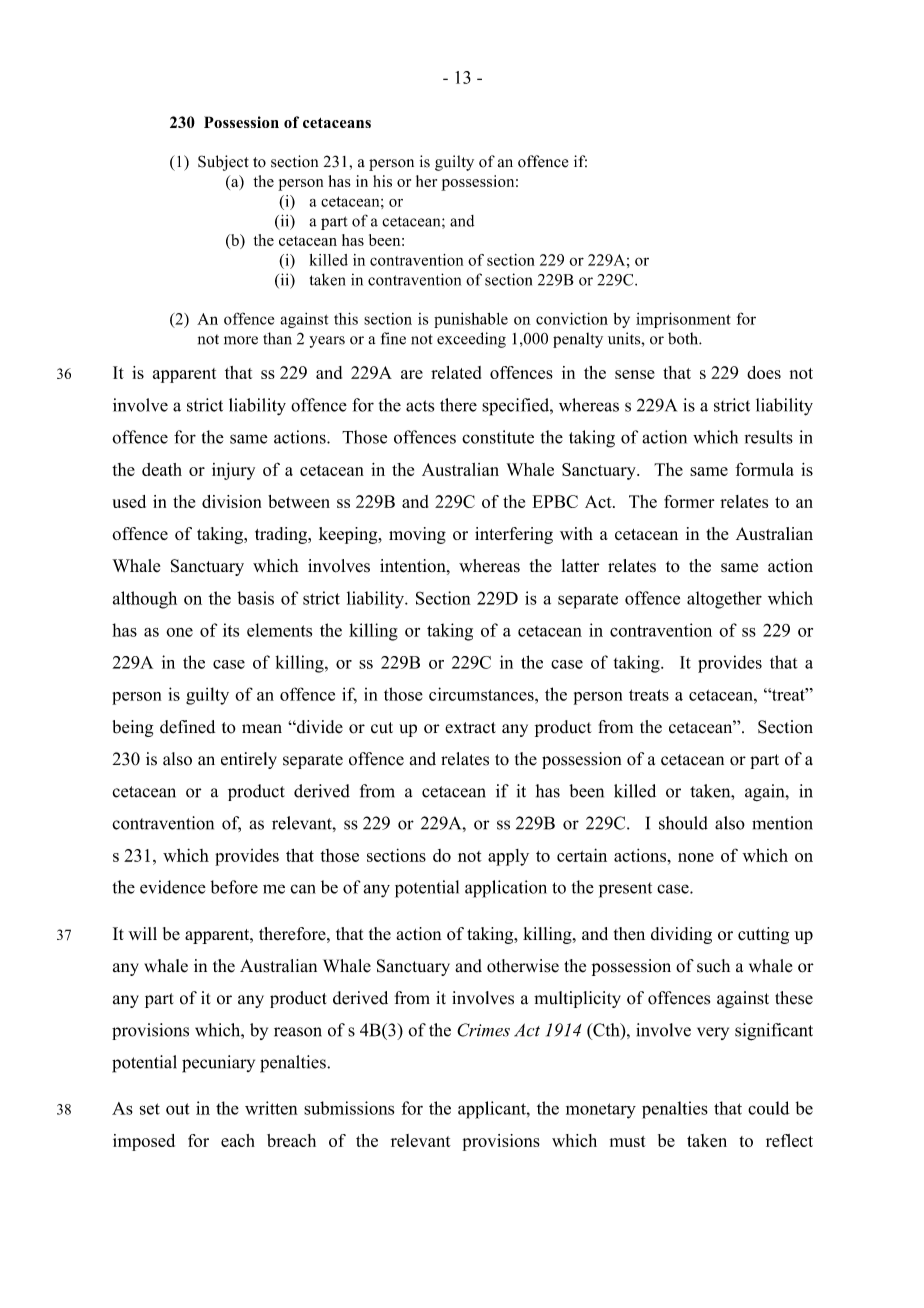 The width and height of the image is (924, 1308). I want to click on entirely, so click(249, 760).
